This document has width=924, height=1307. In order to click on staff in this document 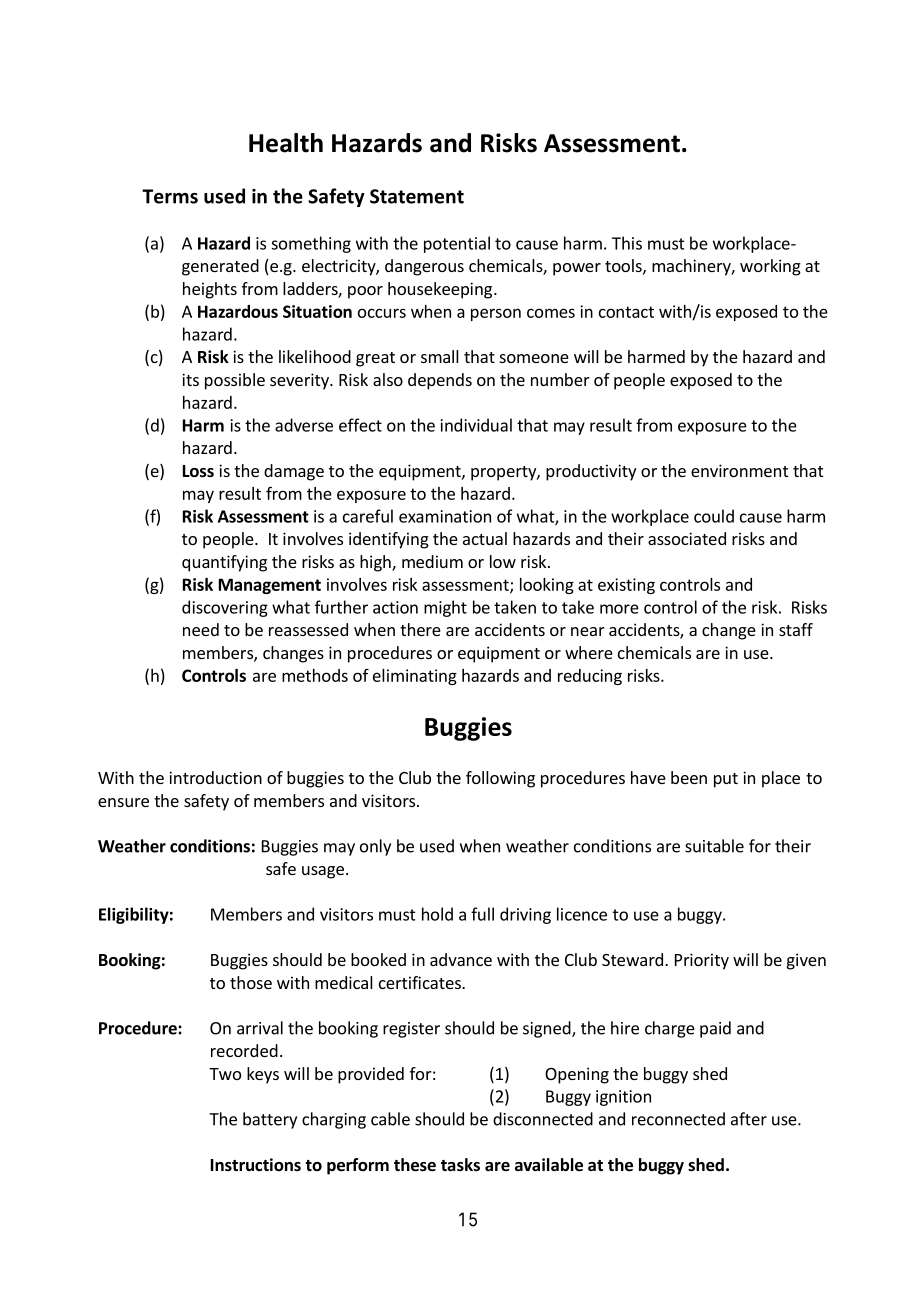, I will do `click(796, 629)`.
